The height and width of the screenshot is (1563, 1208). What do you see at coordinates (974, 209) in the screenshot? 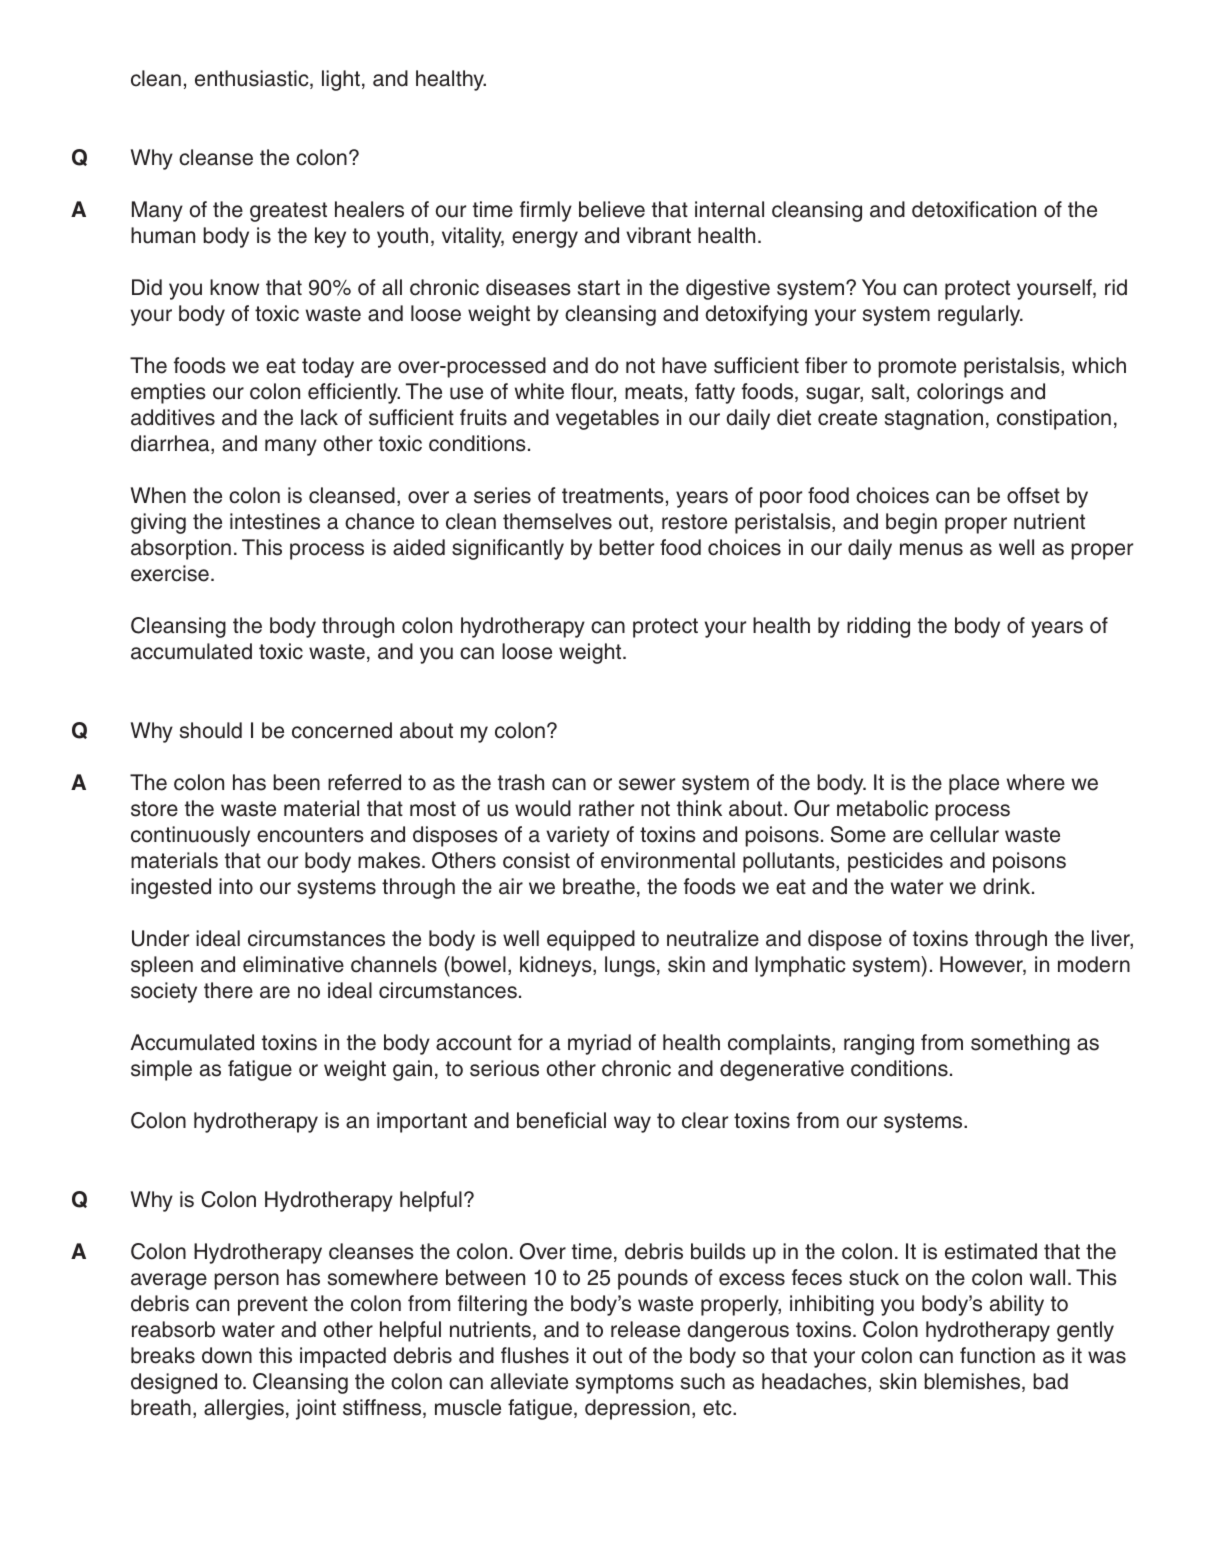
I see `detoxification` at bounding box center [974, 209].
